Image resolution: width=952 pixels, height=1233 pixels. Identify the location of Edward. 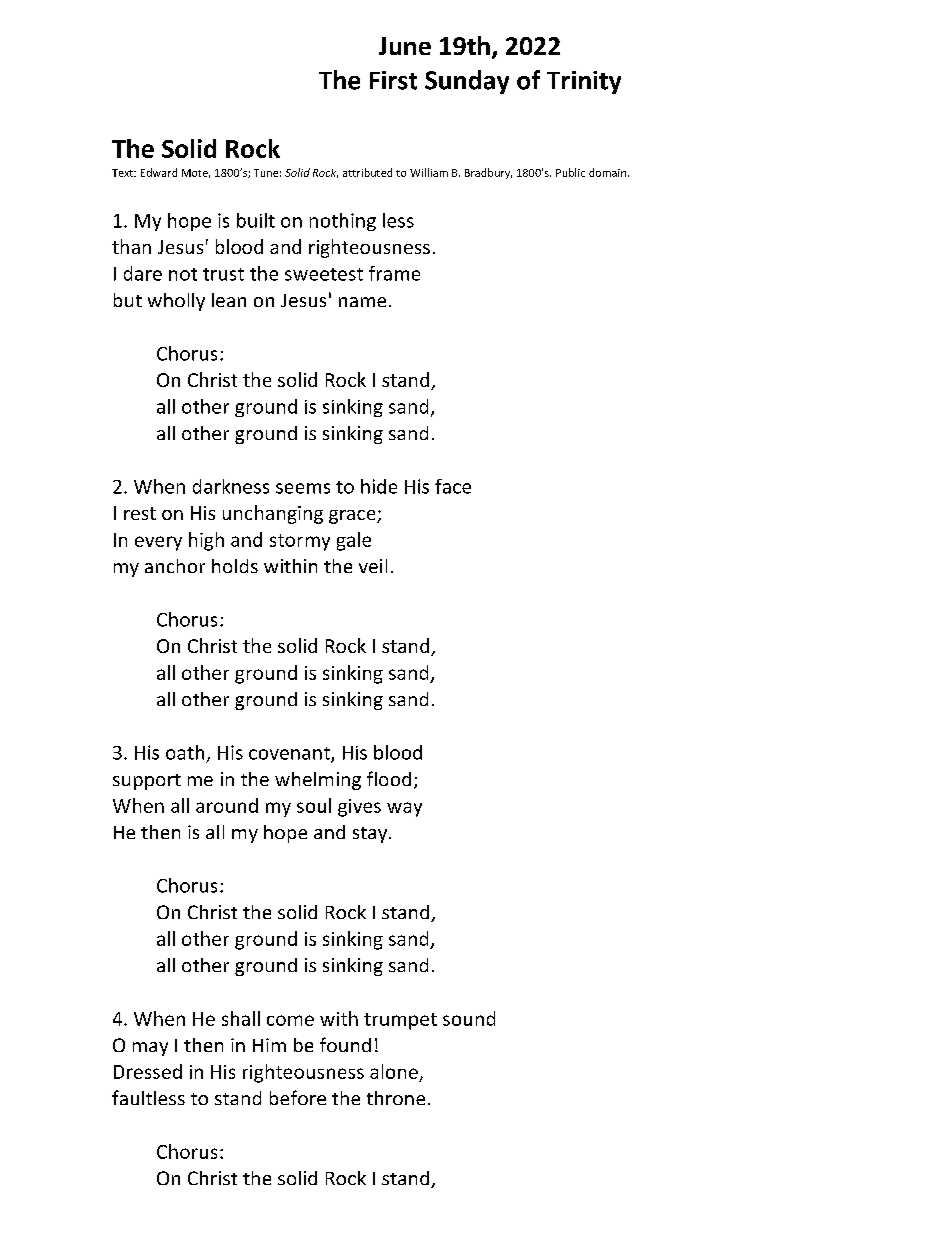
(159, 172).
